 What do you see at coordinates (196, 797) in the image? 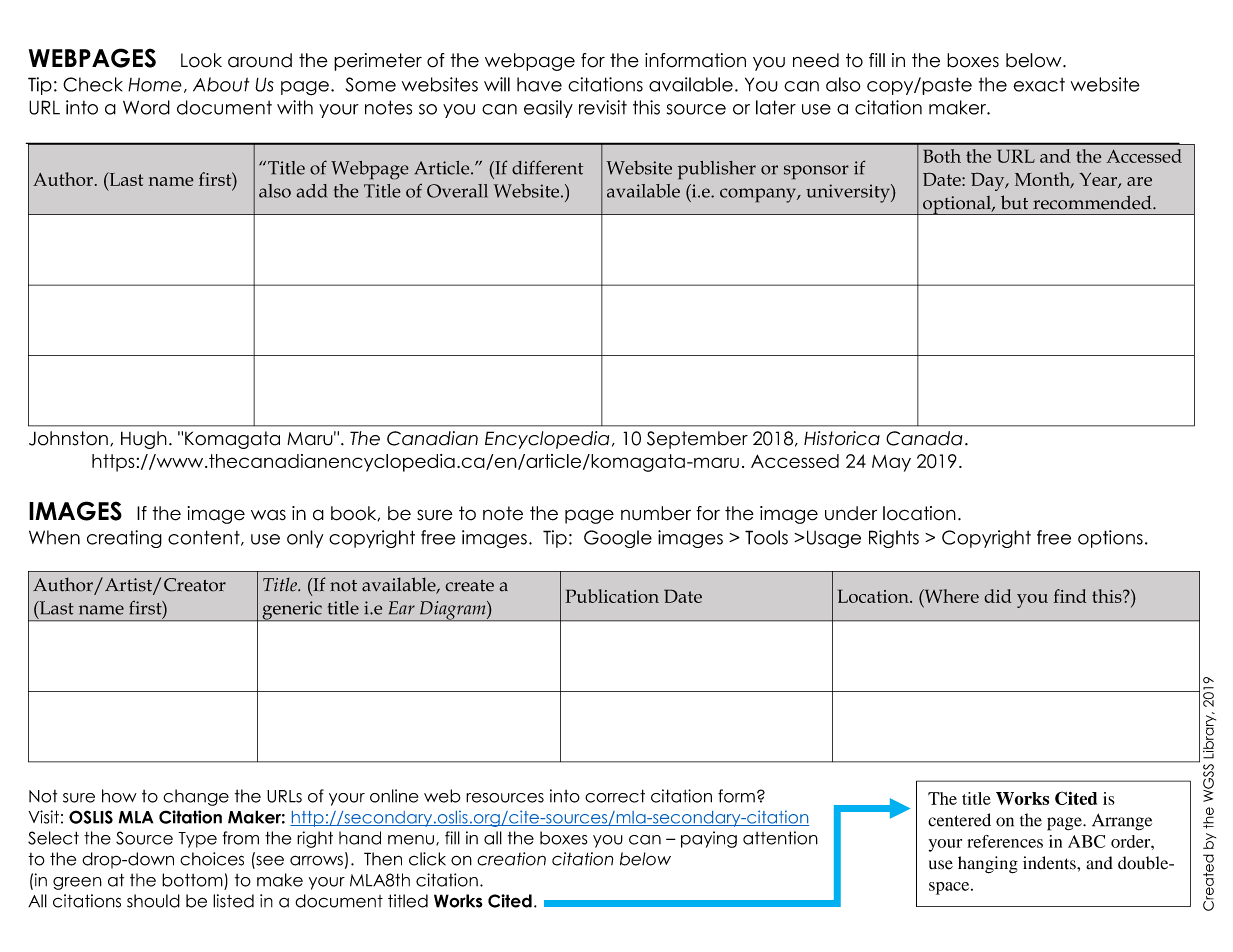
I see `change` at bounding box center [196, 797].
